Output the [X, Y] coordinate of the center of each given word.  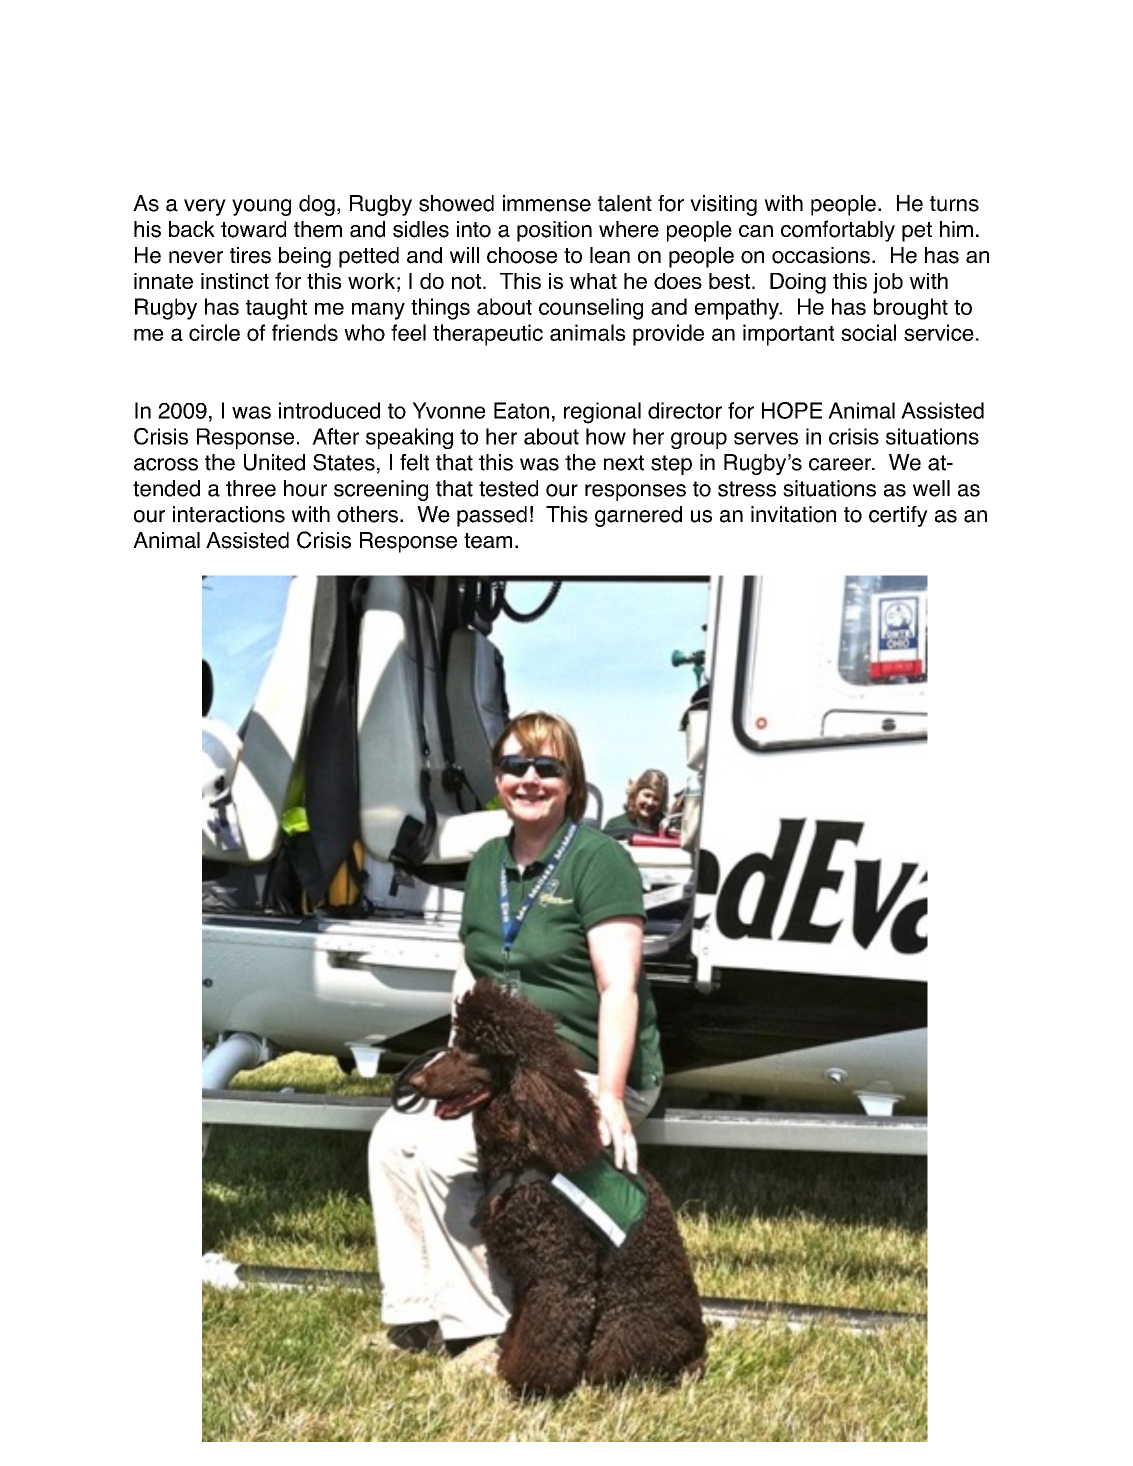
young [261, 207]
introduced [329, 410]
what [593, 281]
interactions [229, 514]
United [274, 462]
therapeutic [488, 335]
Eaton [521, 410]
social [868, 332]
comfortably [838, 231]
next [624, 463]
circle [214, 332]
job [888, 283]
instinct [235, 281]
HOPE [792, 410]
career [841, 464]
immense [547, 203]
